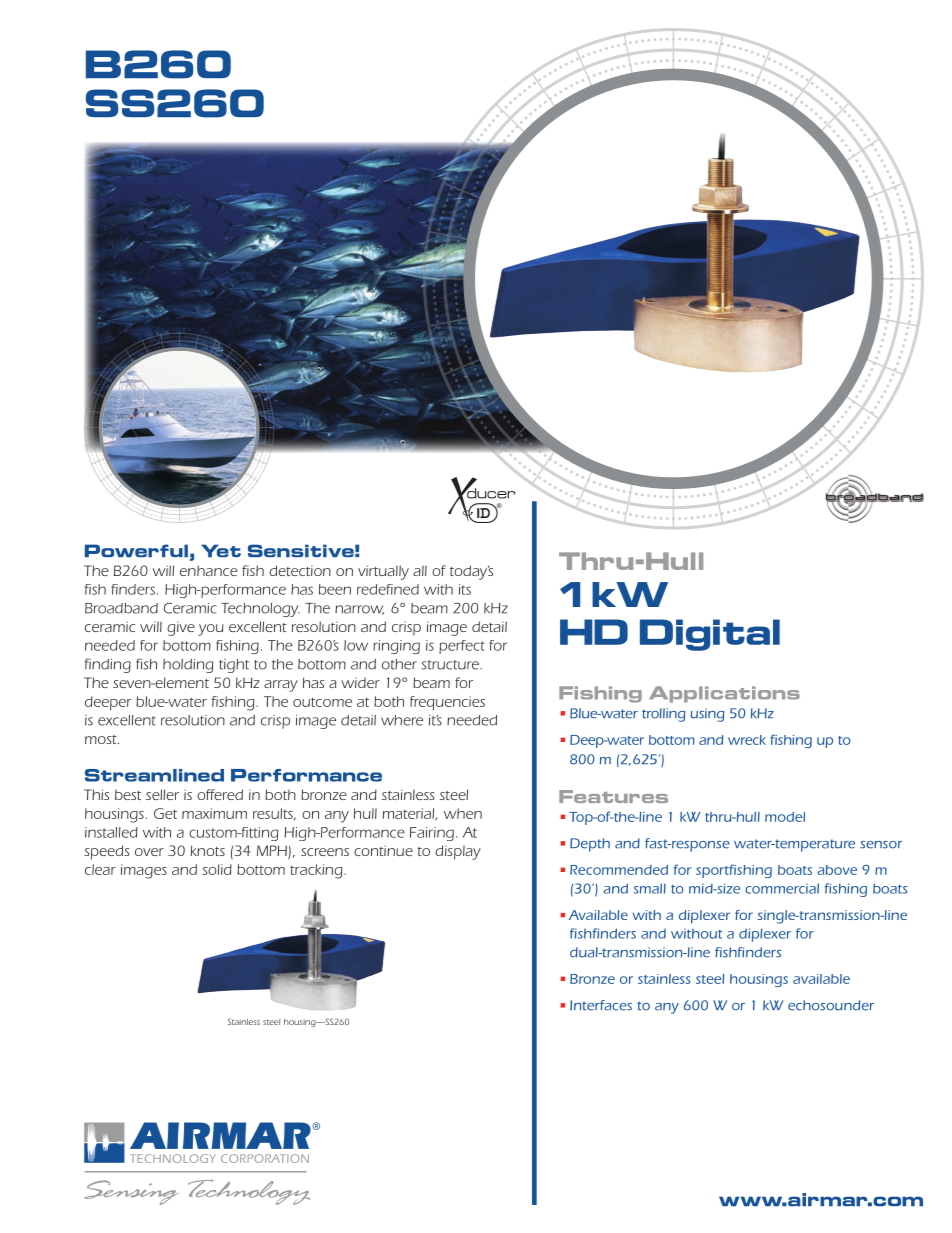  I want to click on Interfaces, so click(601, 1005).
